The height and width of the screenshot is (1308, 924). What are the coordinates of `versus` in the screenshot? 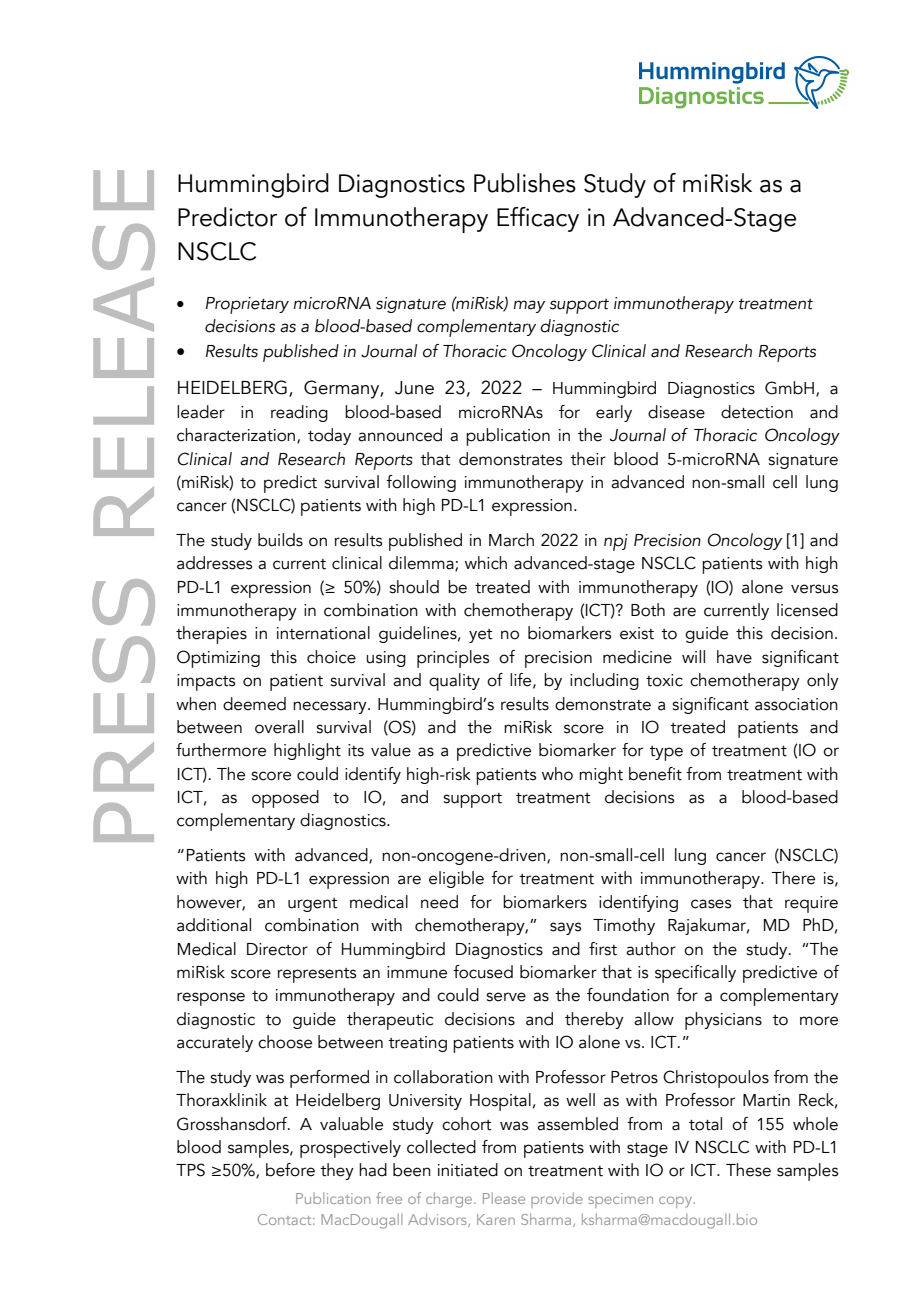 It's located at (814, 589).
